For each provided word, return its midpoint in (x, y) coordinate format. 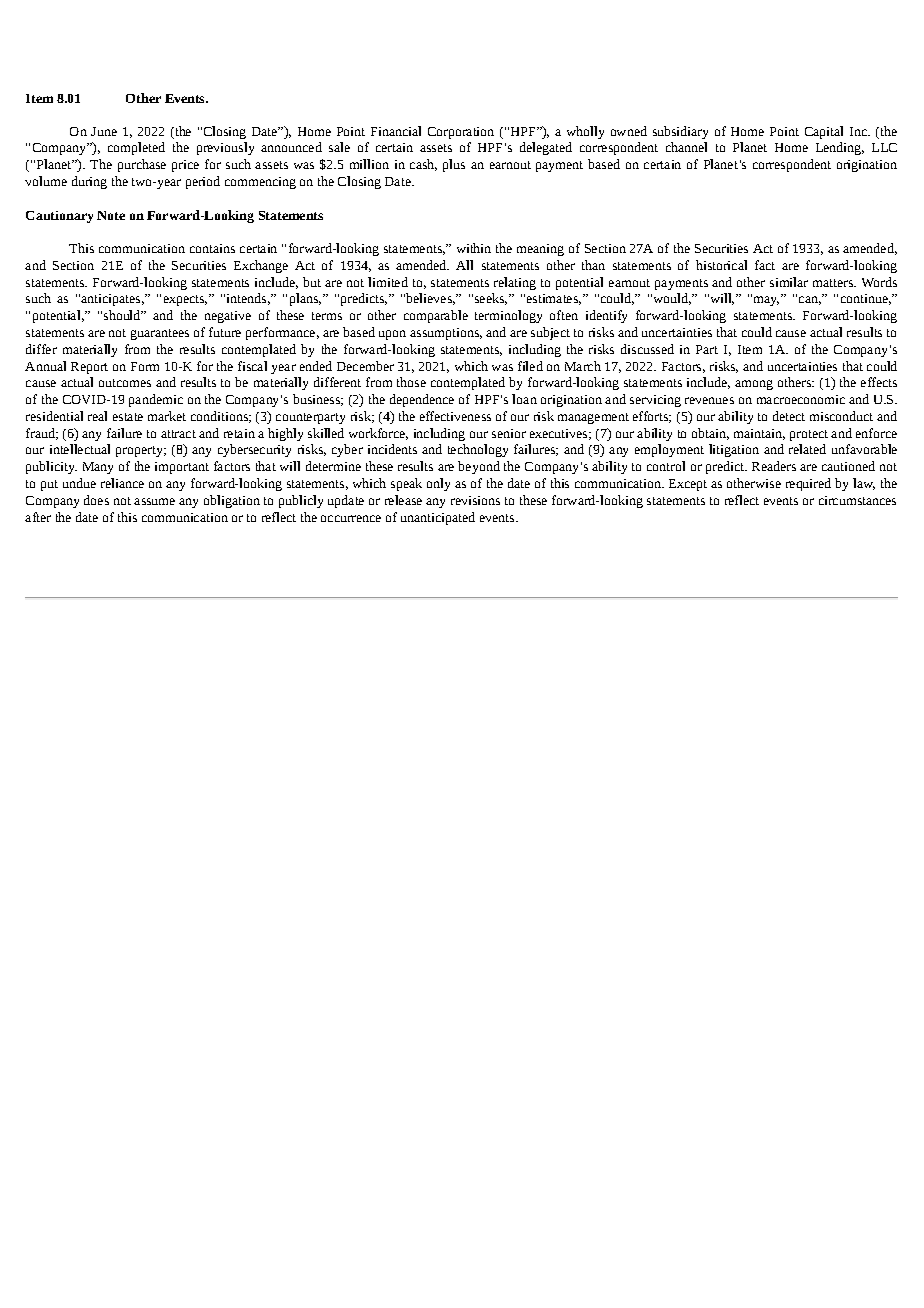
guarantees (160, 334)
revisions (475, 500)
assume (154, 501)
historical (721, 265)
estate (128, 417)
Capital (824, 132)
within (474, 248)
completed (136, 148)
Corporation (461, 133)
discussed (647, 349)
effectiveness (455, 416)
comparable (436, 316)
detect (789, 416)
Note (111, 215)
